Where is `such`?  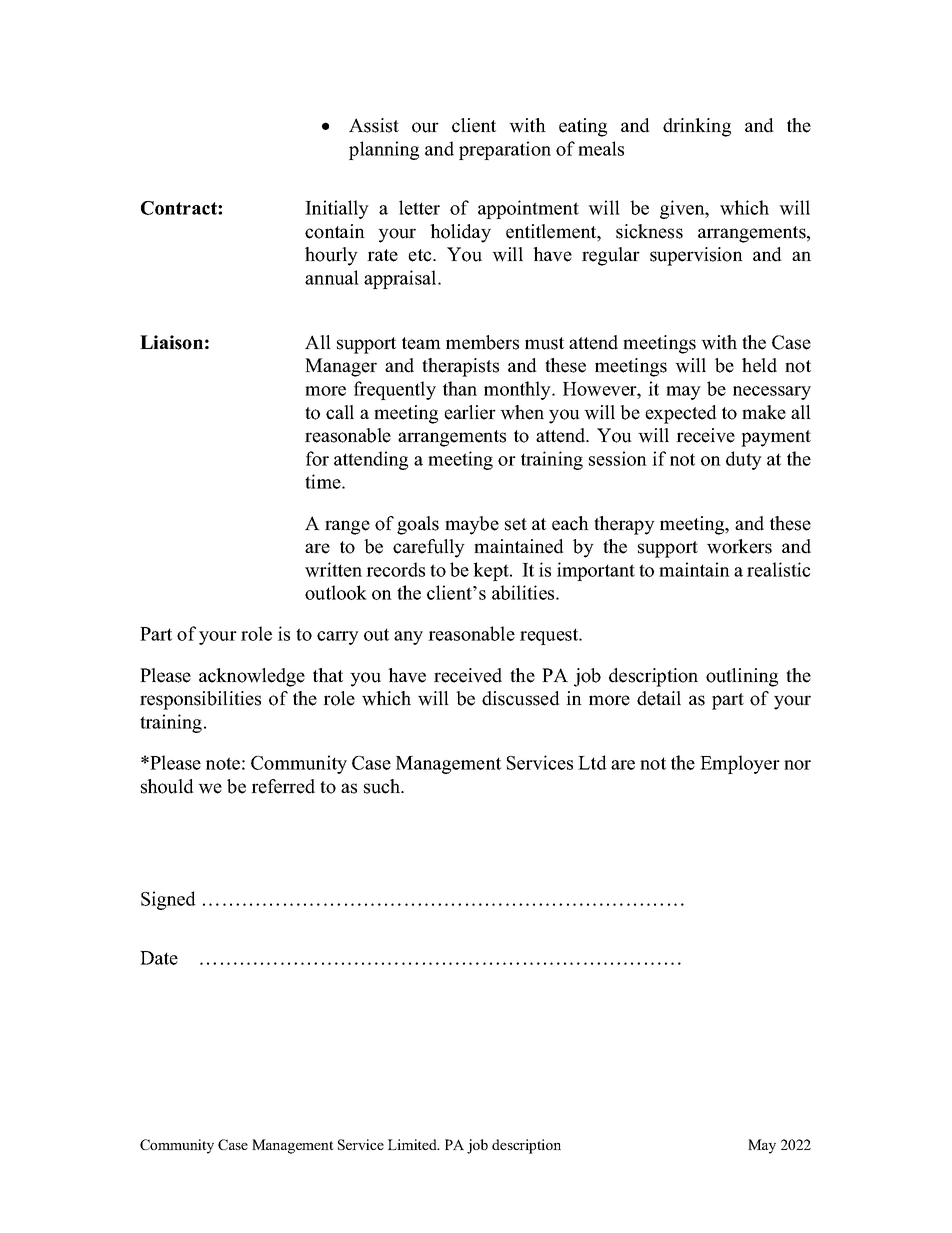 such is located at coordinates (383, 786).
